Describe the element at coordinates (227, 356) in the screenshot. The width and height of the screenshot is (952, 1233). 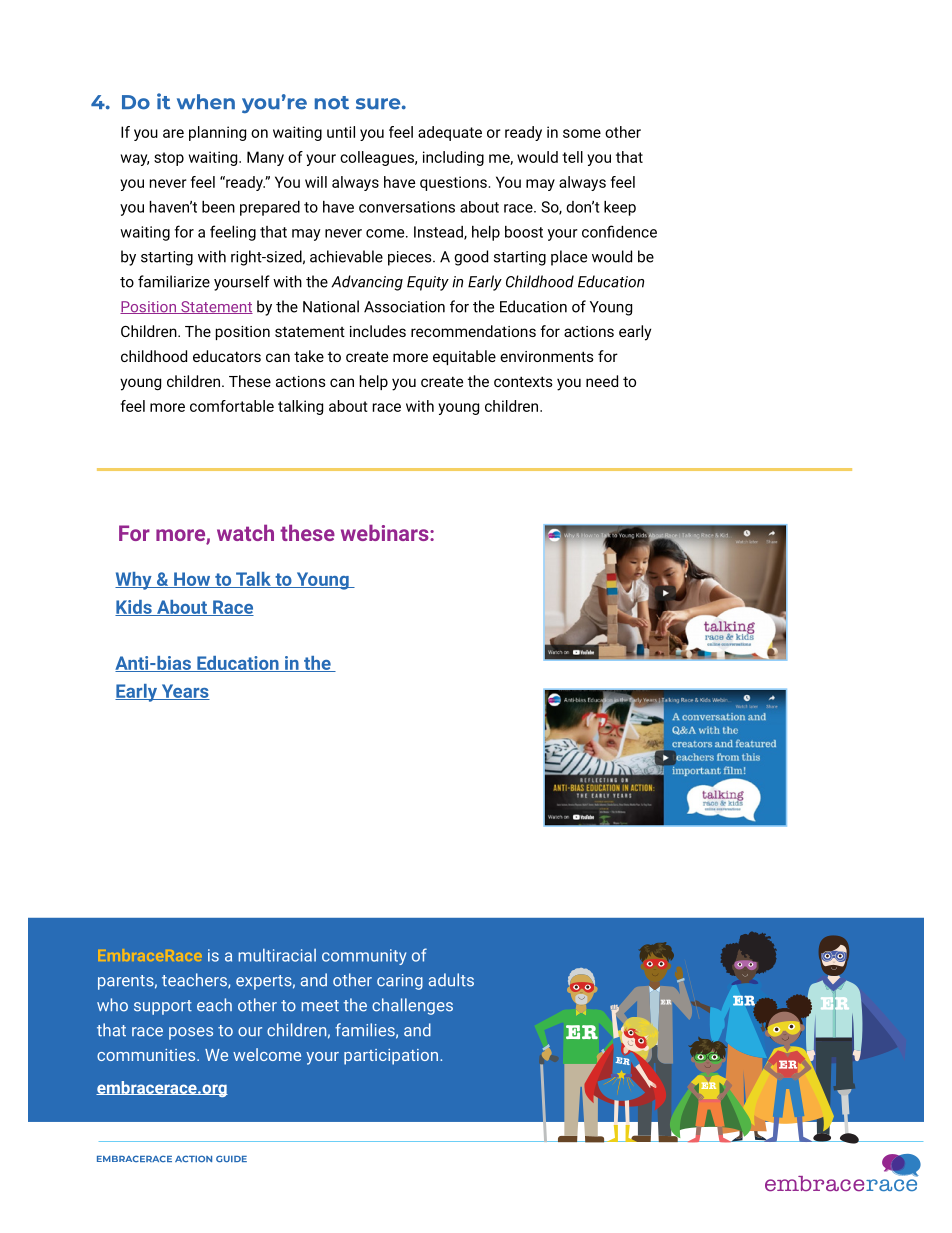
I see `educators` at that location.
